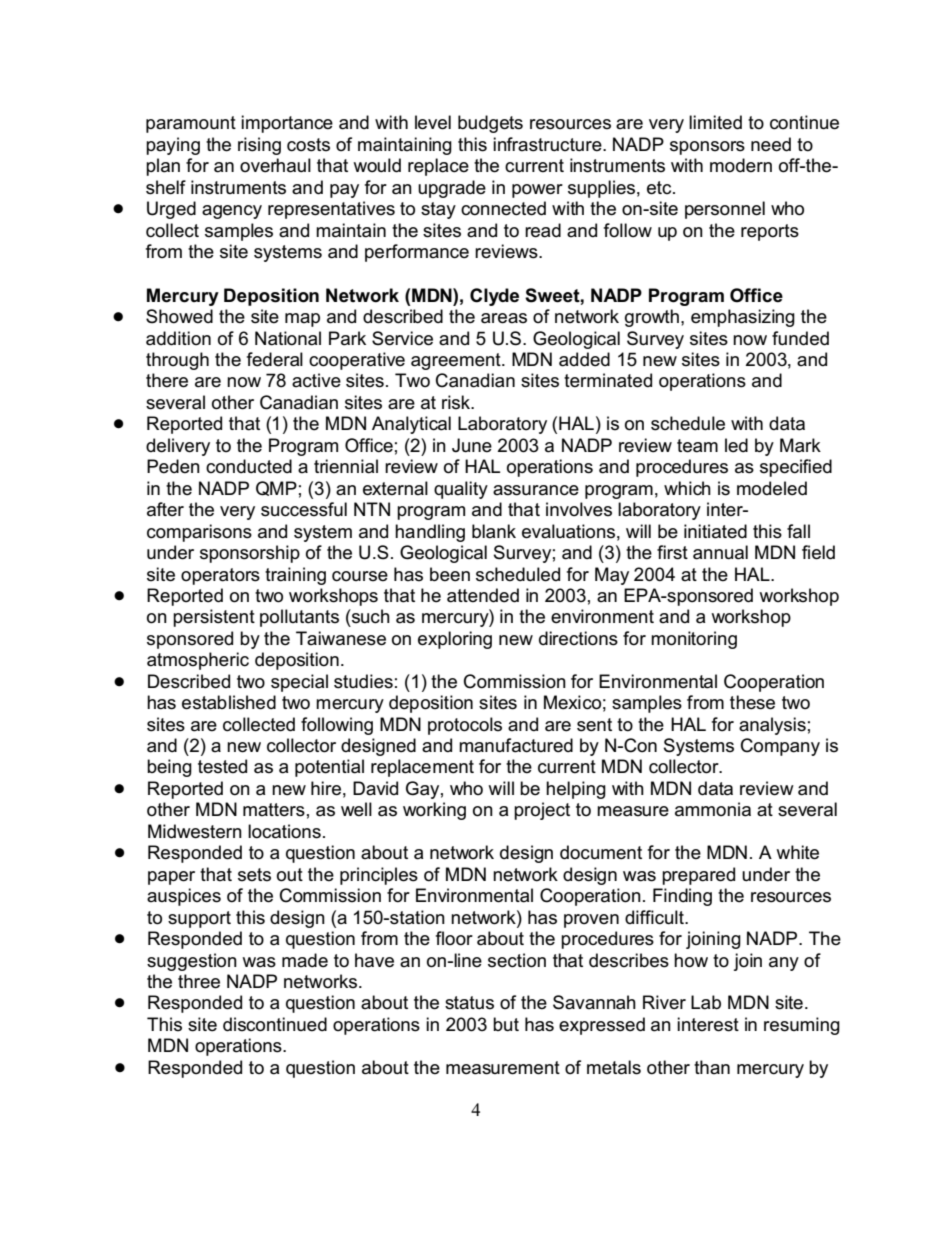  Describe the element at coordinates (741, 165) in the image. I see `modern` at that location.
